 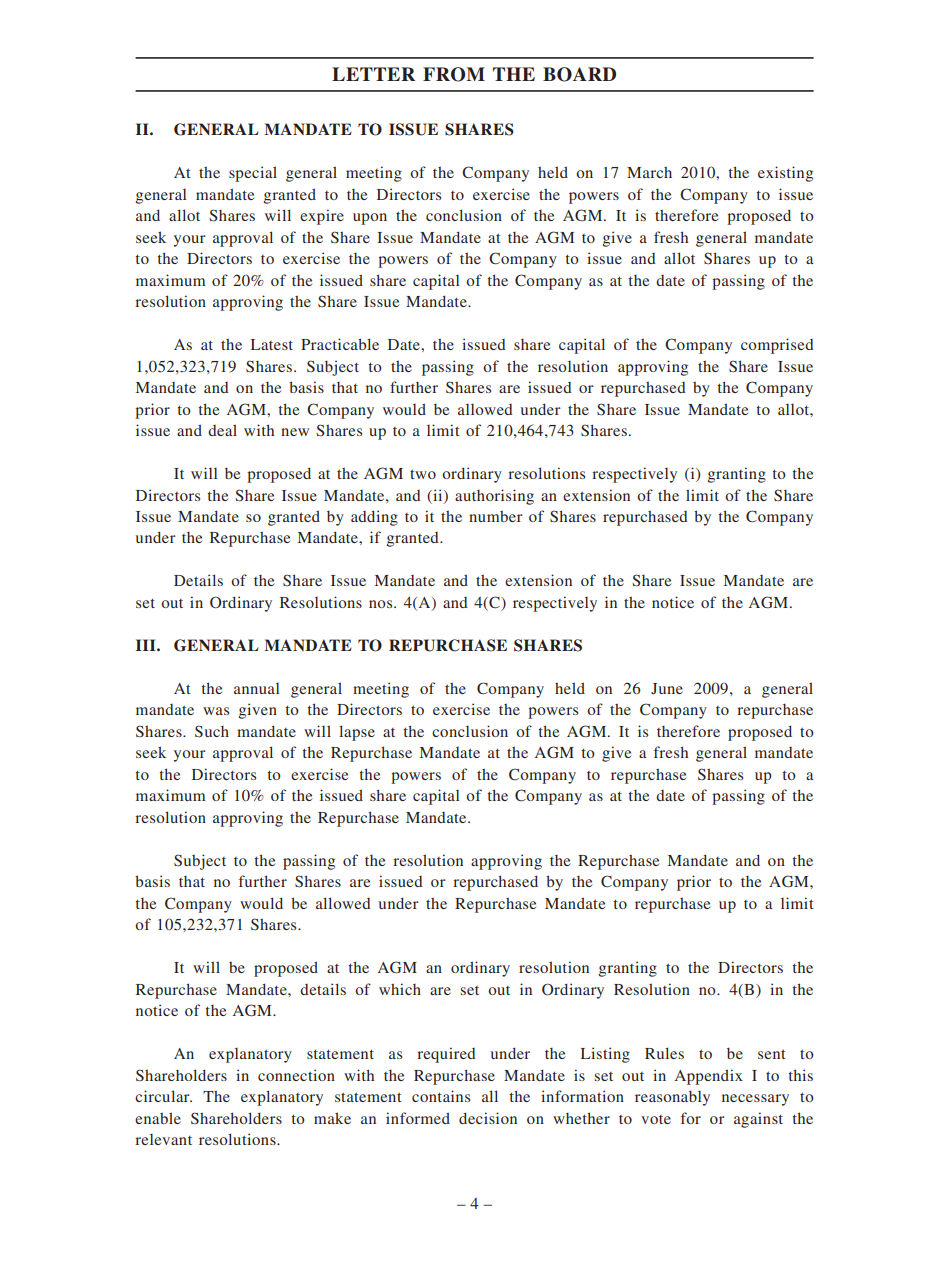 What do you see at coordinates (496, 516) in the page?
I see `number` at bounding box center [496, 516].
